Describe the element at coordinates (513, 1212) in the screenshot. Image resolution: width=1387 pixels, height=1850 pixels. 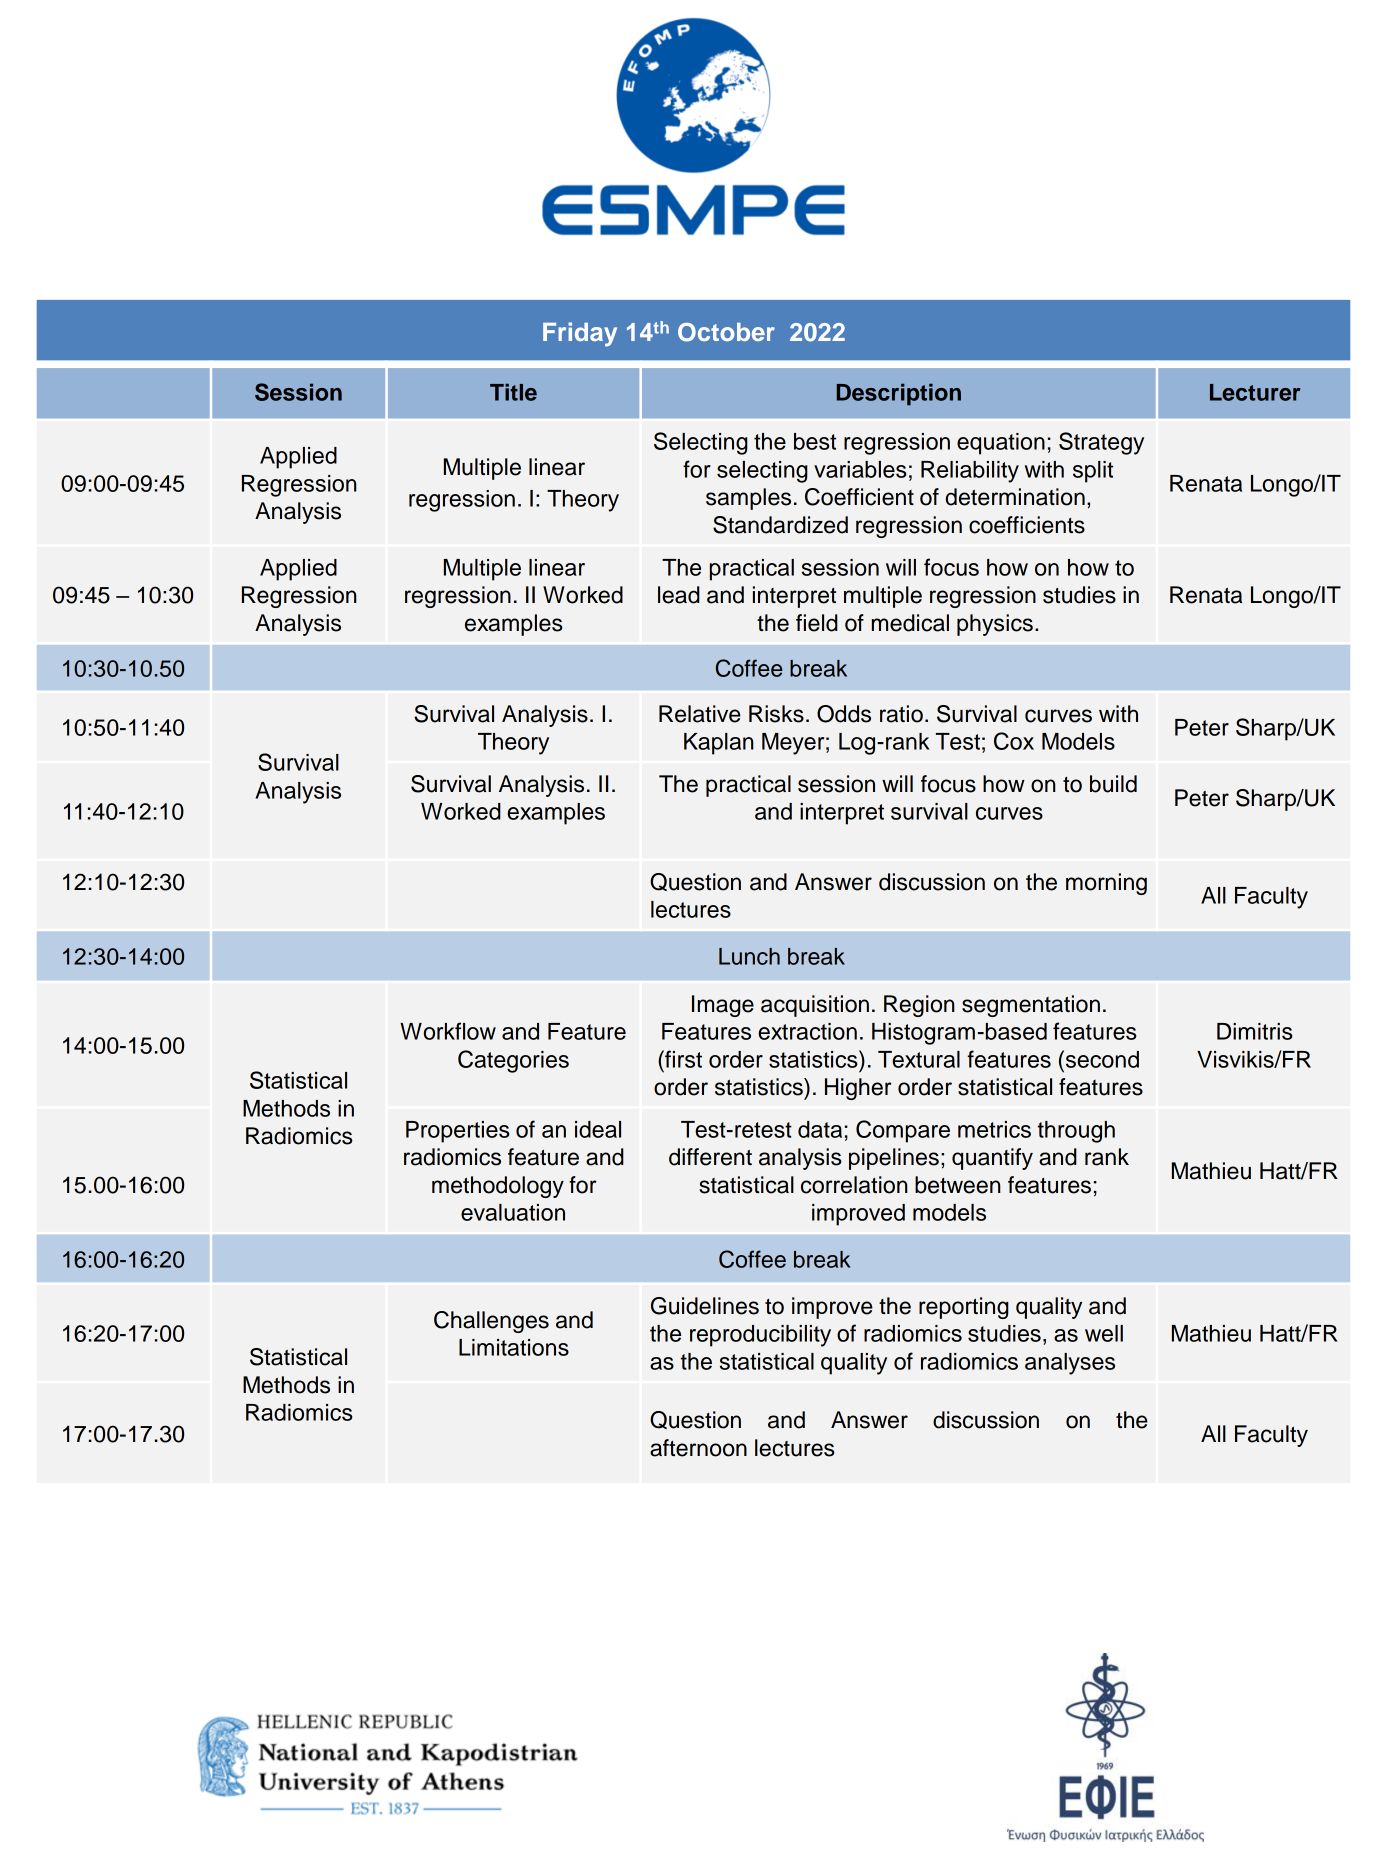
I see `evaluation` at that location.
